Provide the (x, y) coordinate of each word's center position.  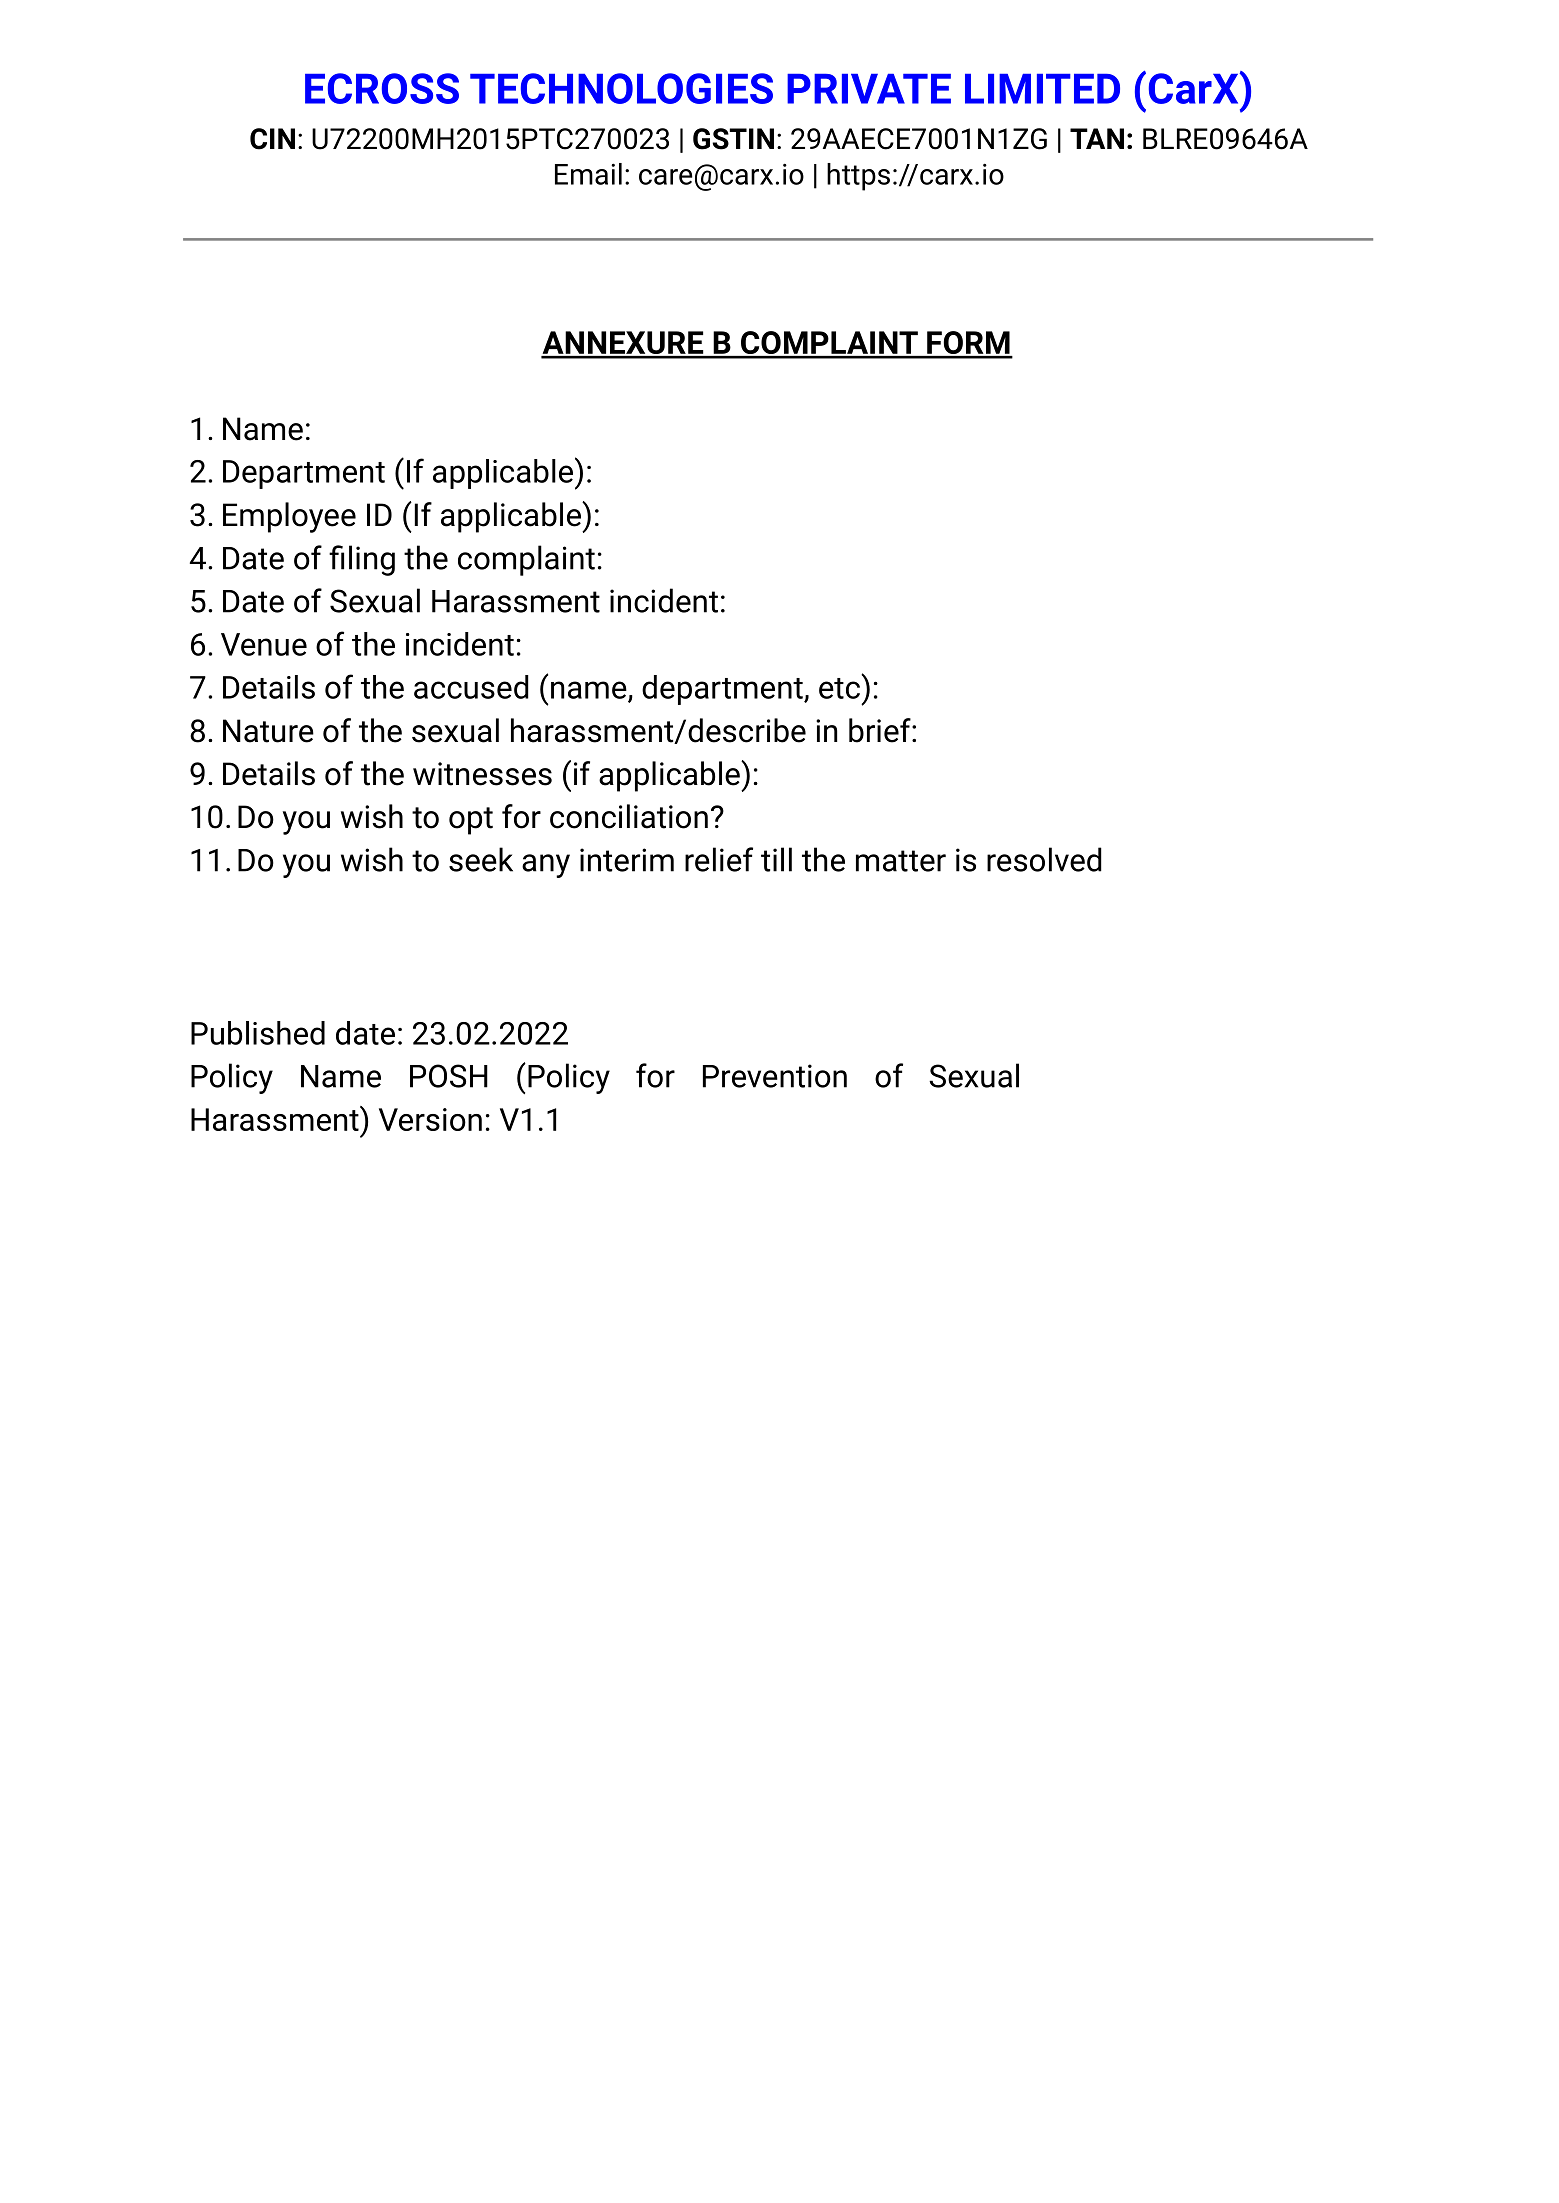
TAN (1097, 138)
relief (719, 859)
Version (430, 1119)
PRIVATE (869, 89)
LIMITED (1042, 89)
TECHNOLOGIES (621, 88)
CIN (272, 139)
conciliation (629, 816)
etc (839, 688)
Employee (289, 517)
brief (881, 730)
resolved (1044, 859)
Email (588, 174)
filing (362, 560)
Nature (268, 731)
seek (481, 859)
